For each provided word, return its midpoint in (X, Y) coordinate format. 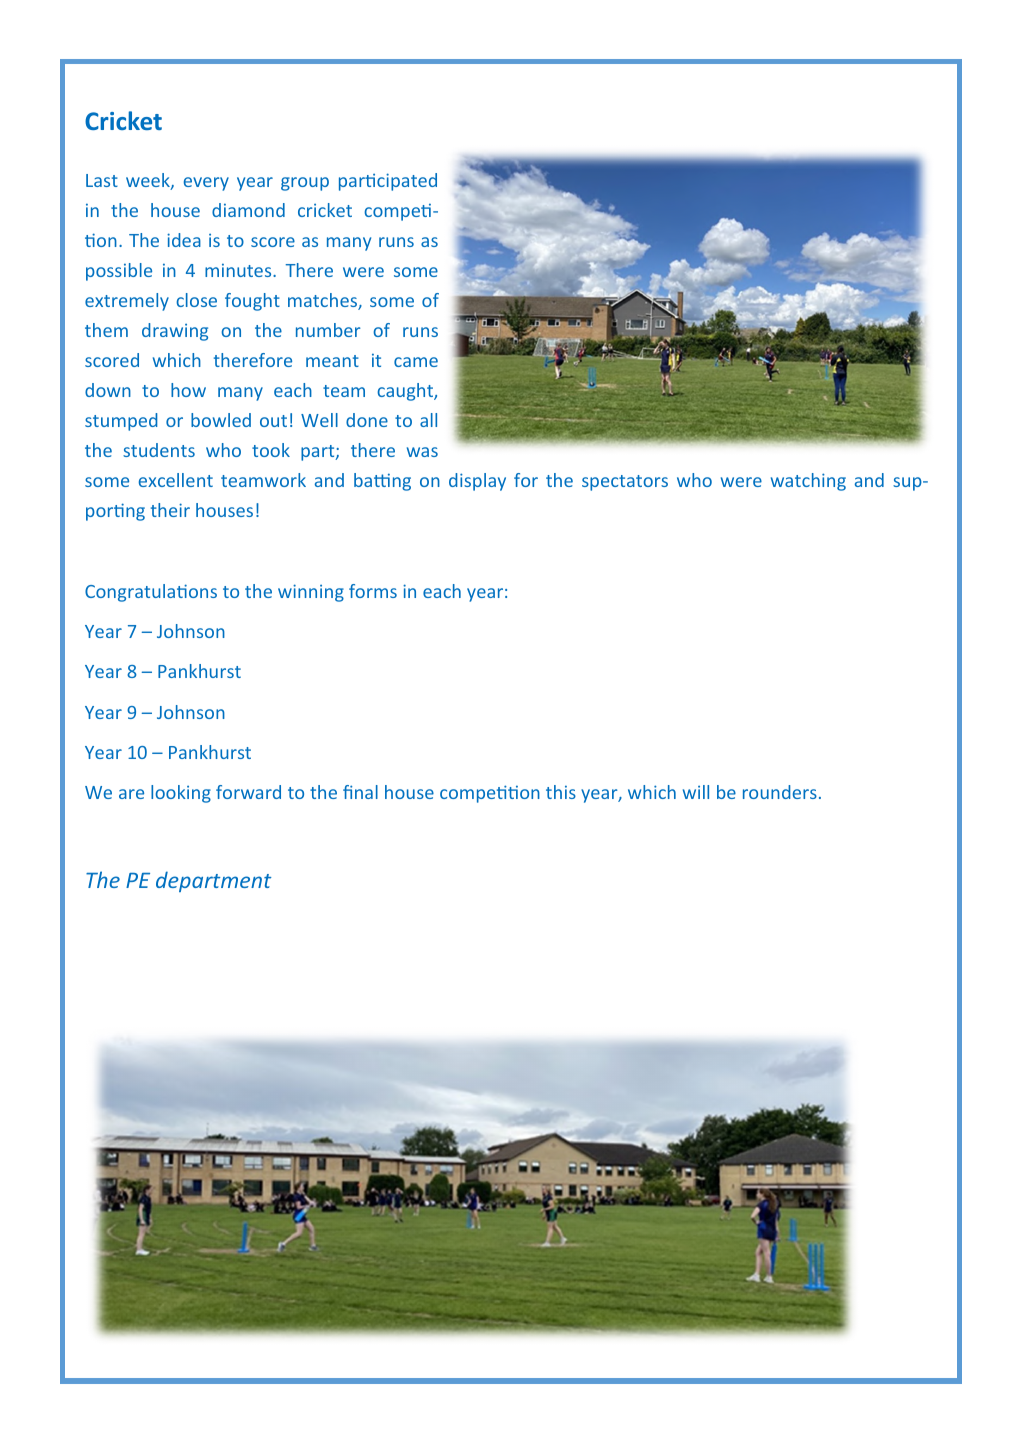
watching (808, 482)
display (477, 482)
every (206, 184)
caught (406, 392)
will (696, 792)
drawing (175, 332)
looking (181, 794)
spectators (625, 483)
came (416, 362)
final (360, 792)
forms (373, 591)
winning (311, 593)
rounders (780, 792)
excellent (176, 480)
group (305, 184)
